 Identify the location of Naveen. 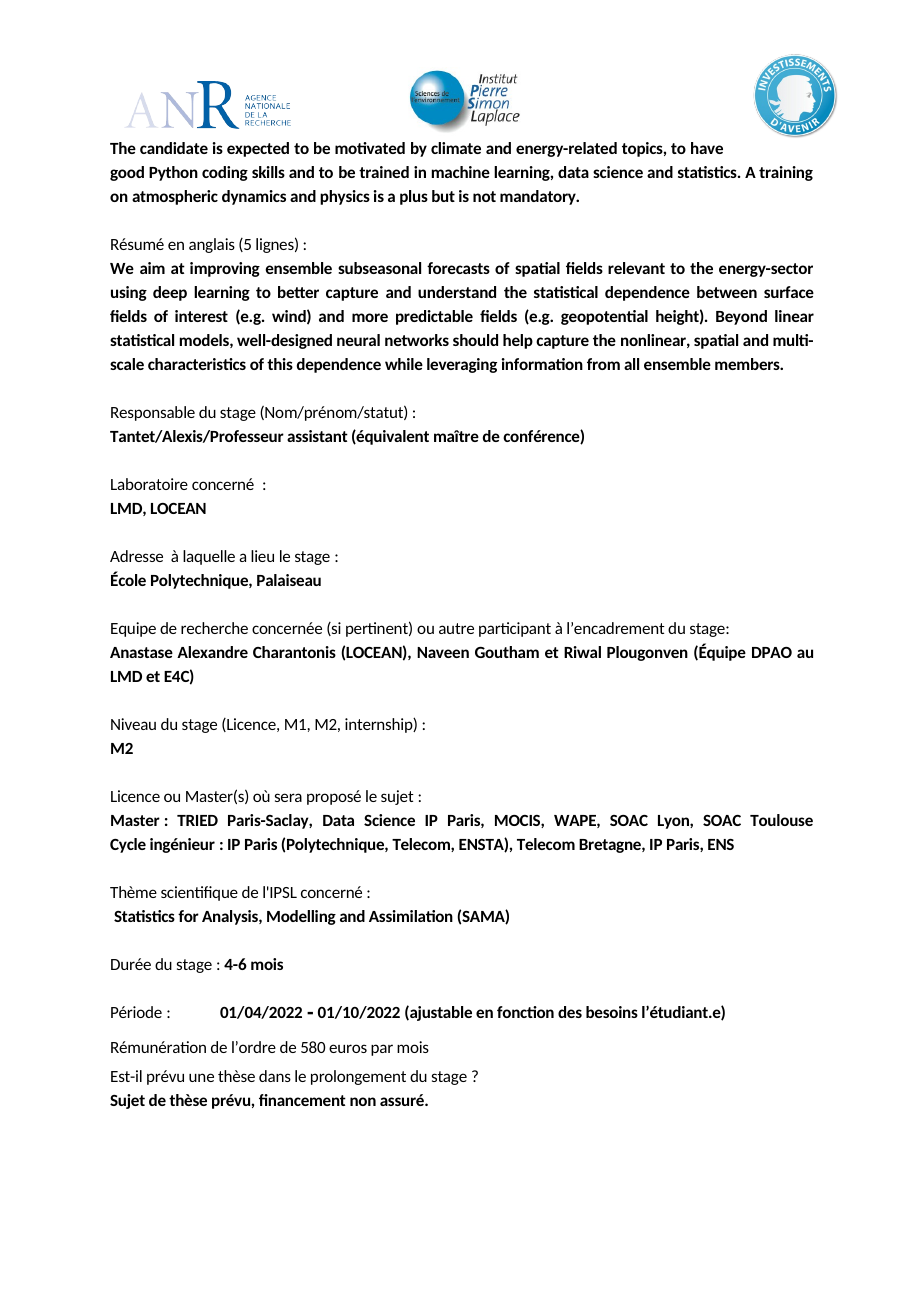
(443, 652).
